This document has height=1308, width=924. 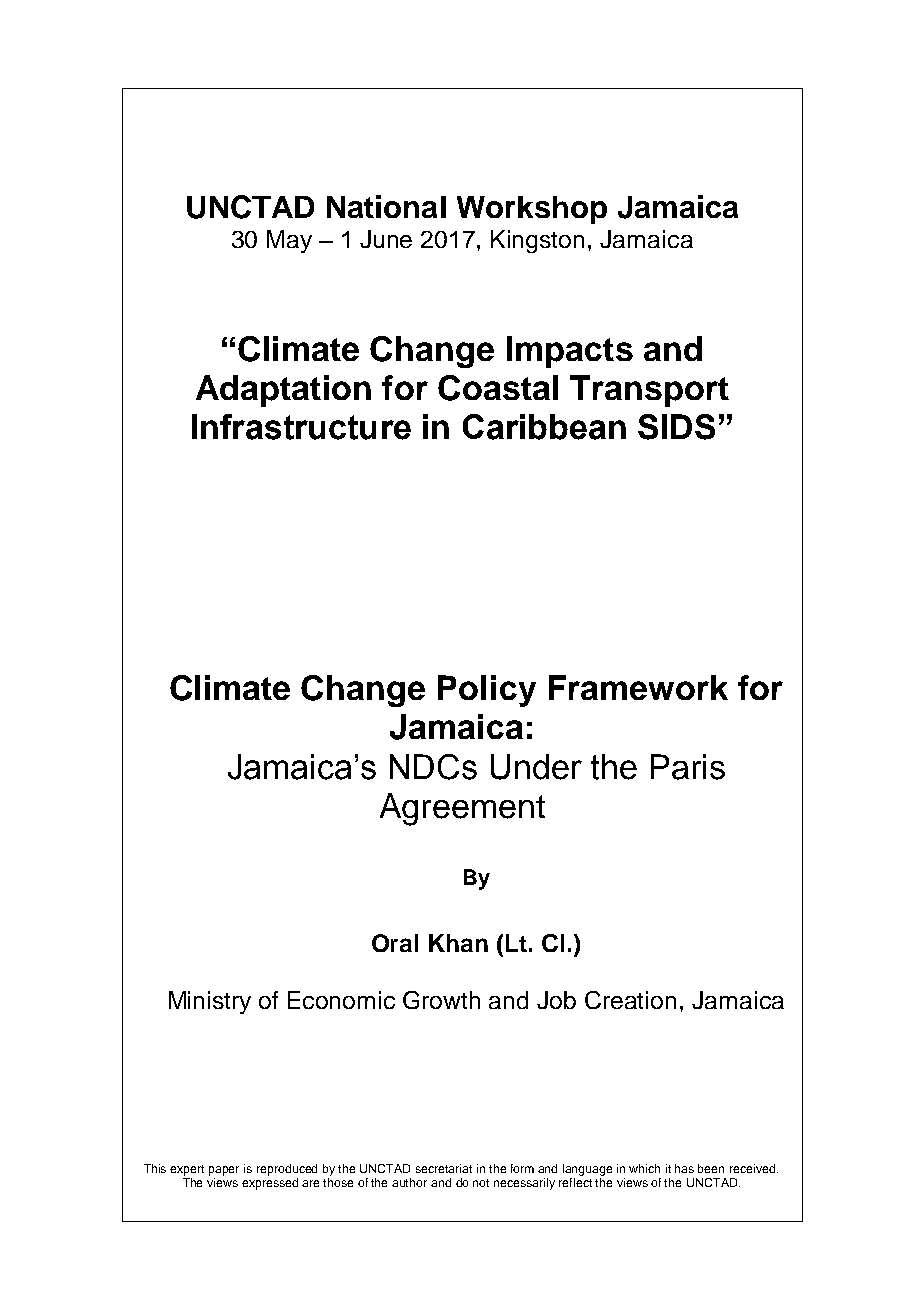 What do you see at coordinates (638, 687) in the document?
I see `Framework` at bounding box center [638, 687].
